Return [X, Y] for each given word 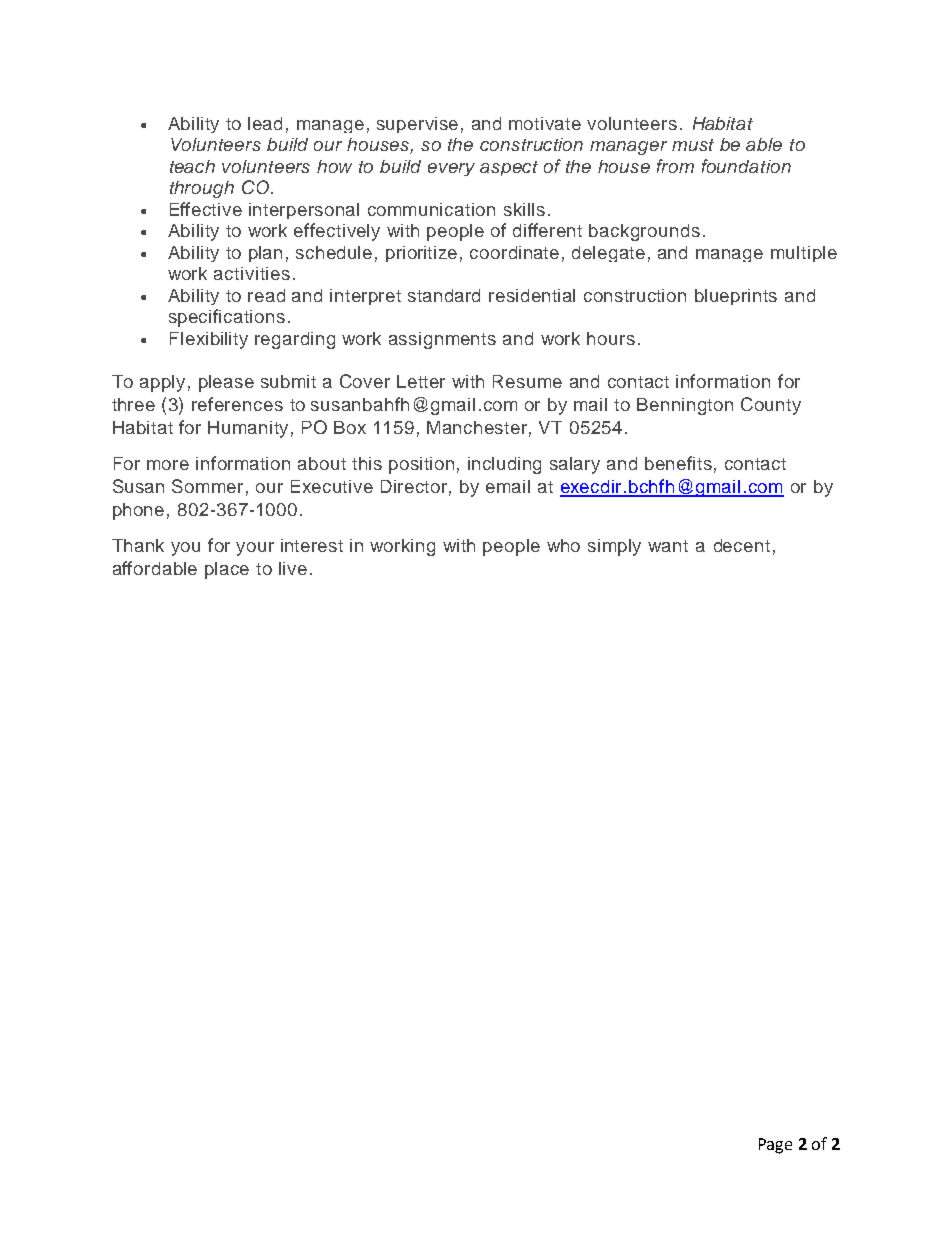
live [293, 568]
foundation [746, 166]
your [255, 549]
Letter [421, 381]
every [451, 169]
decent [742, 545]
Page [775, 1146]
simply [614, 547]
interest [312, 545]
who [563, 545]
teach [192, 166]
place [227, 570]
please [226, 383]
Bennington [685, 406]
